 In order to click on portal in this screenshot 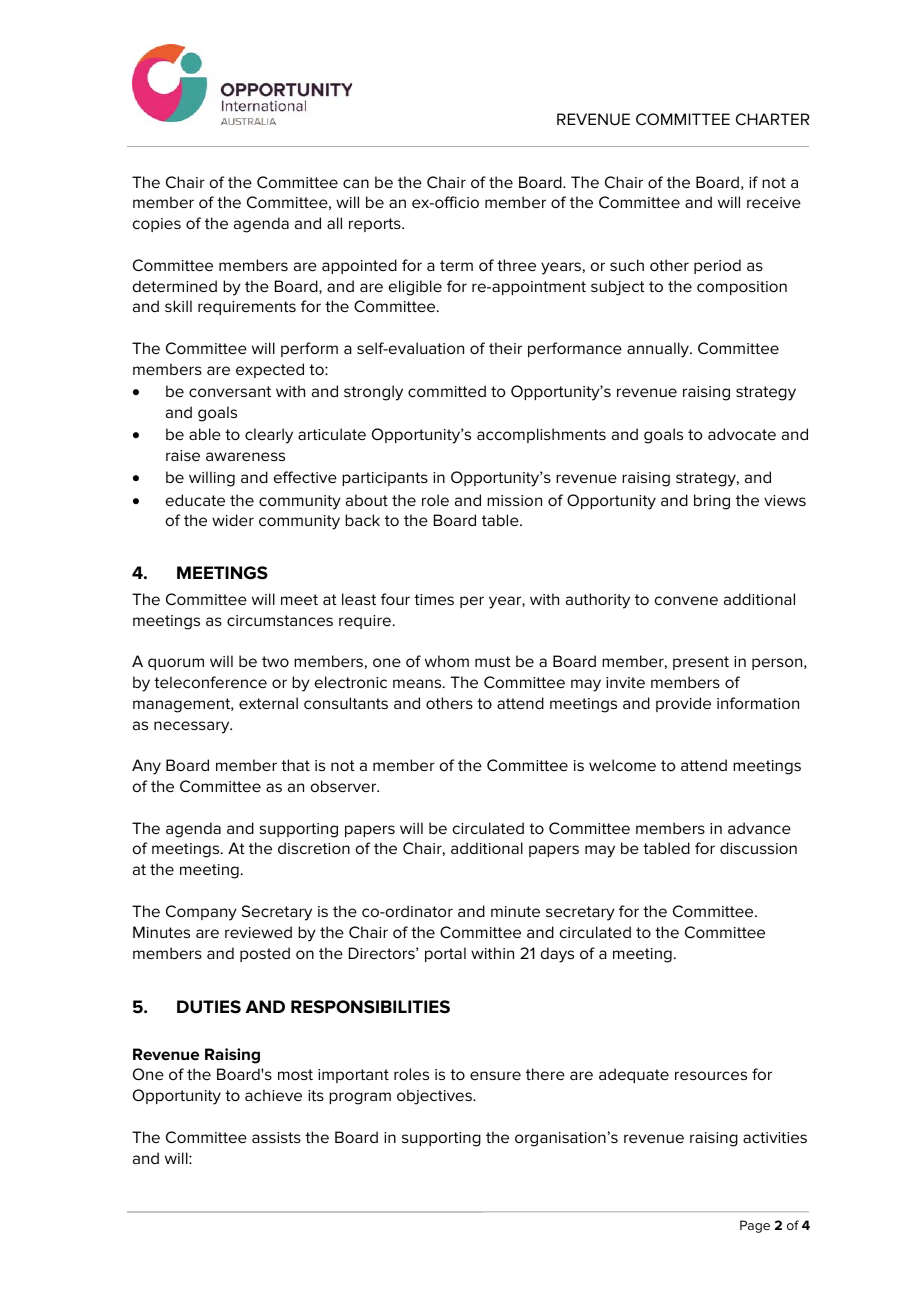, I will do `click(445, 954)`.
